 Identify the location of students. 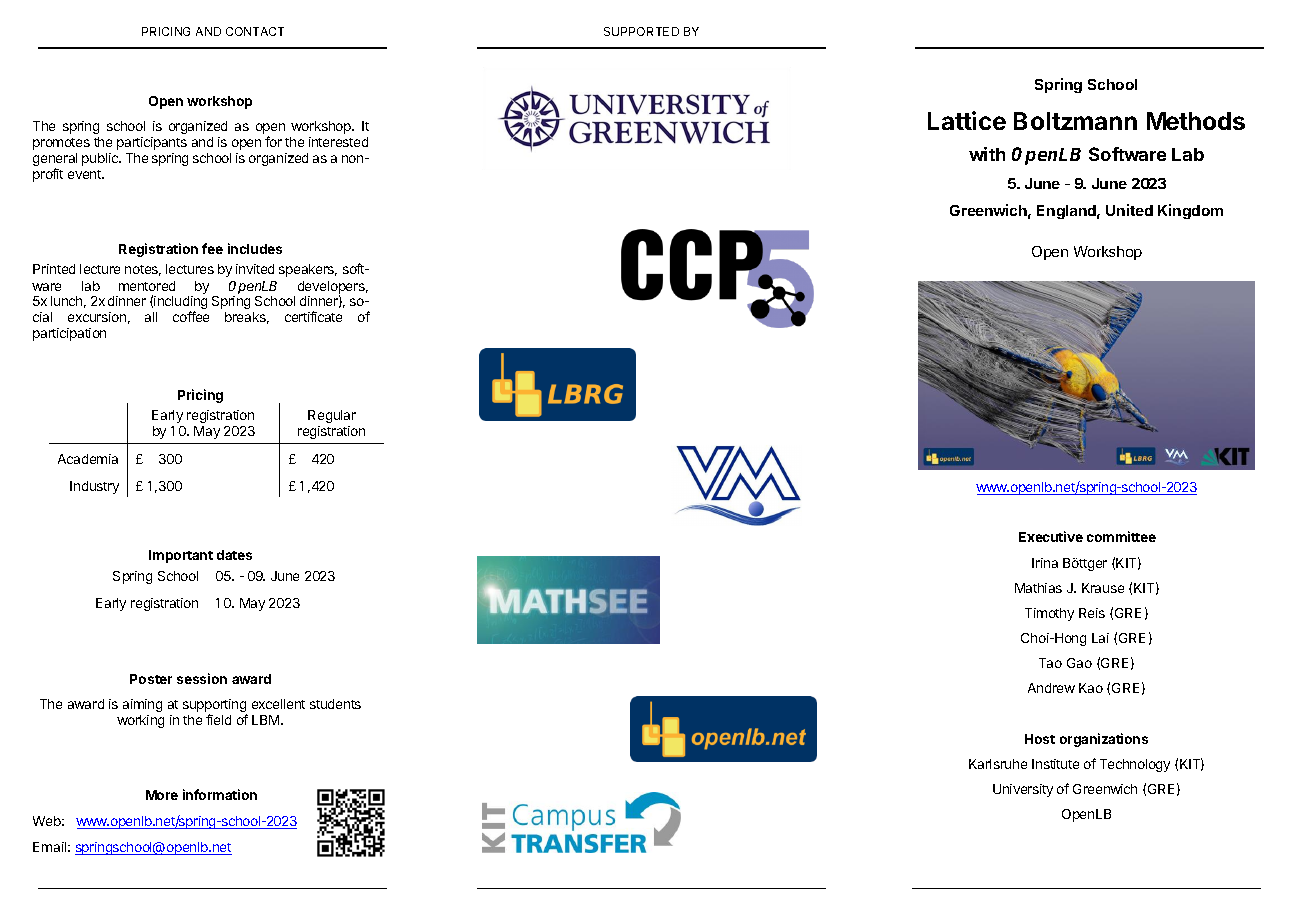
(335, 704).
